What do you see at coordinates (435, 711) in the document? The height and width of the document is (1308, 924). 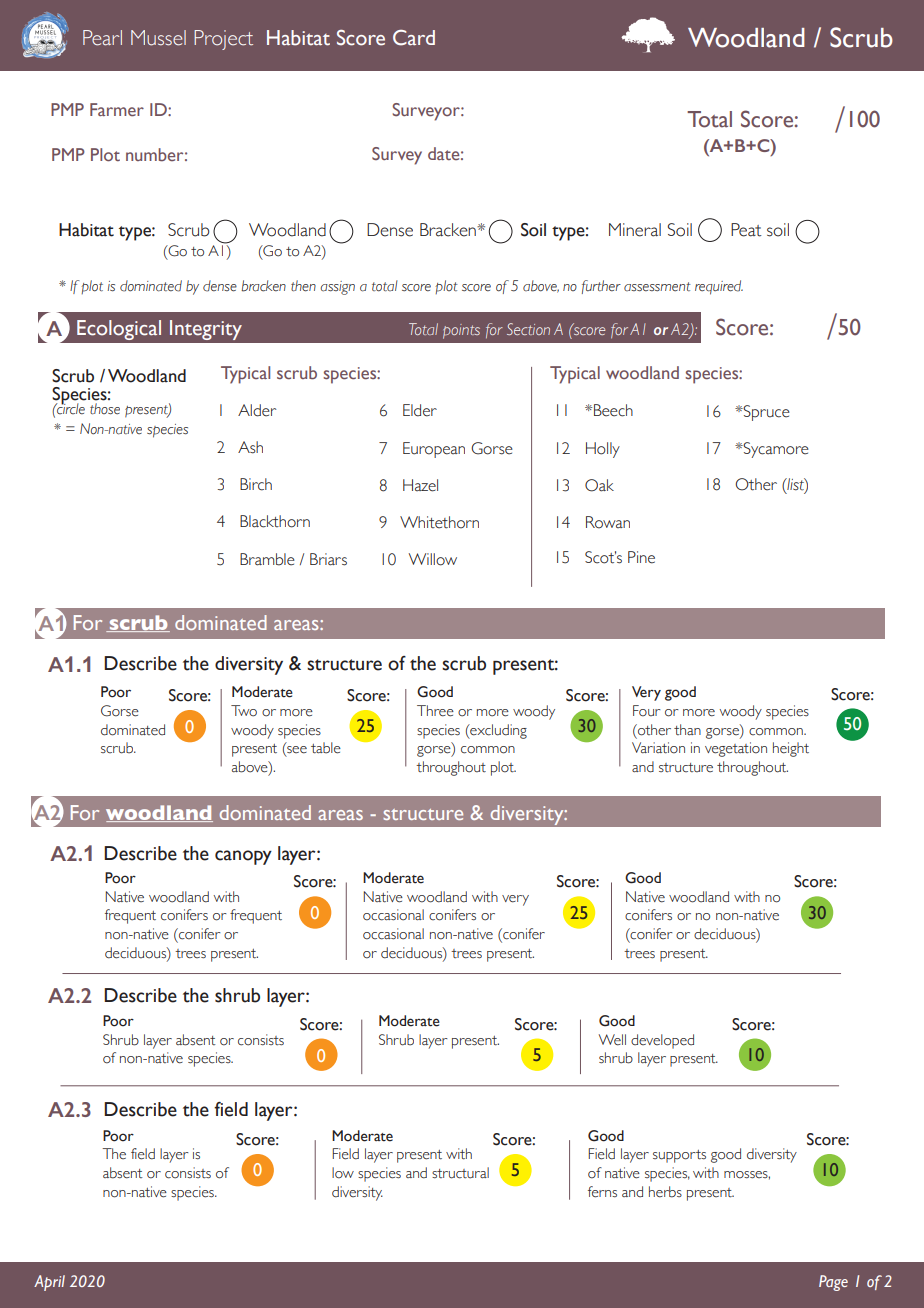 I see `Three` at bounding box center [435, 711].
